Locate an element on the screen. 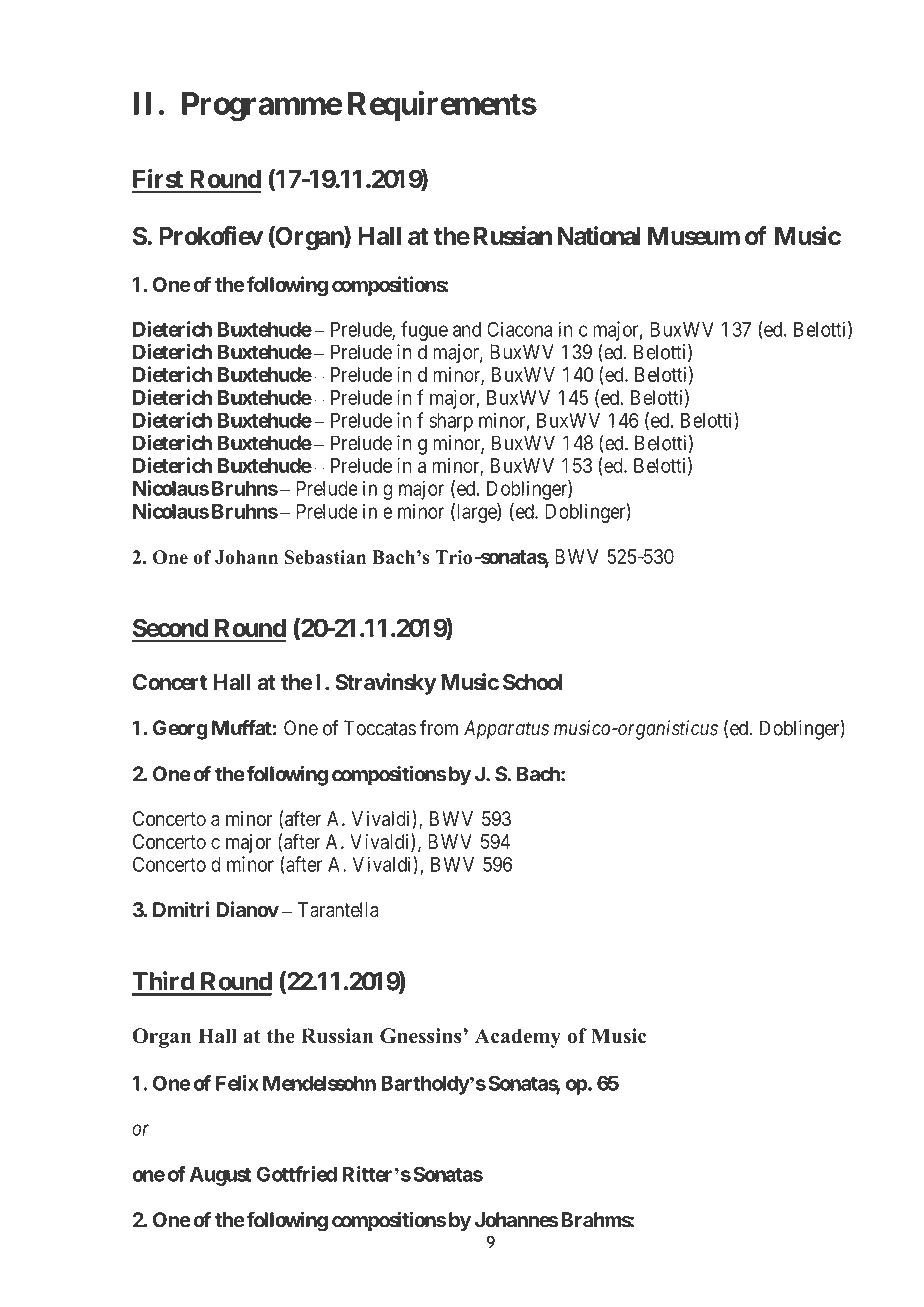 The width and height of the screenshot is (924, 1307). School is located at coordinates (532, 682).
